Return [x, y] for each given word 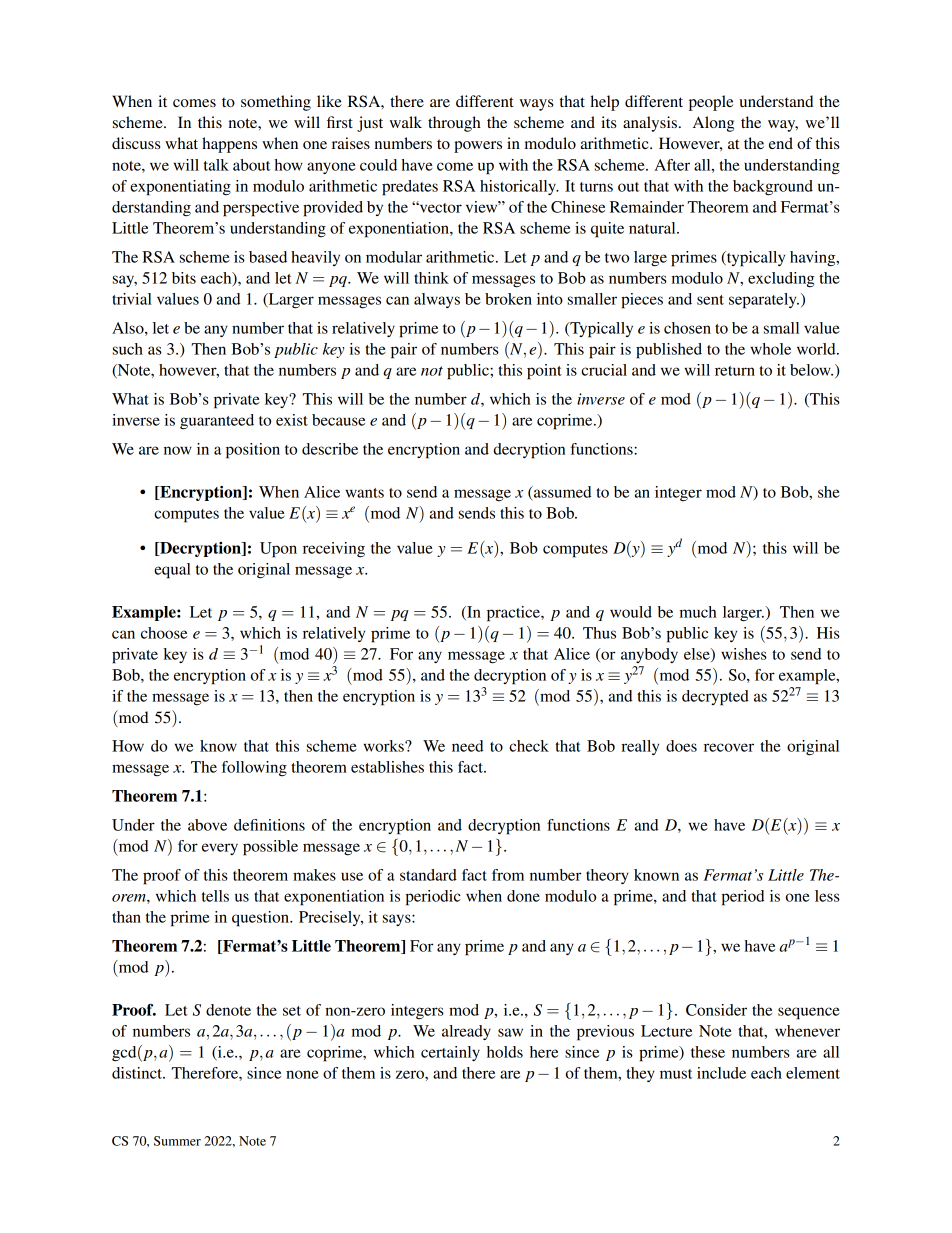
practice [514, 614]
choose [164, 633]
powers [478, 147]
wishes [744, 654]
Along [713, 124]
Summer [177, 1141]
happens [229, 145]
